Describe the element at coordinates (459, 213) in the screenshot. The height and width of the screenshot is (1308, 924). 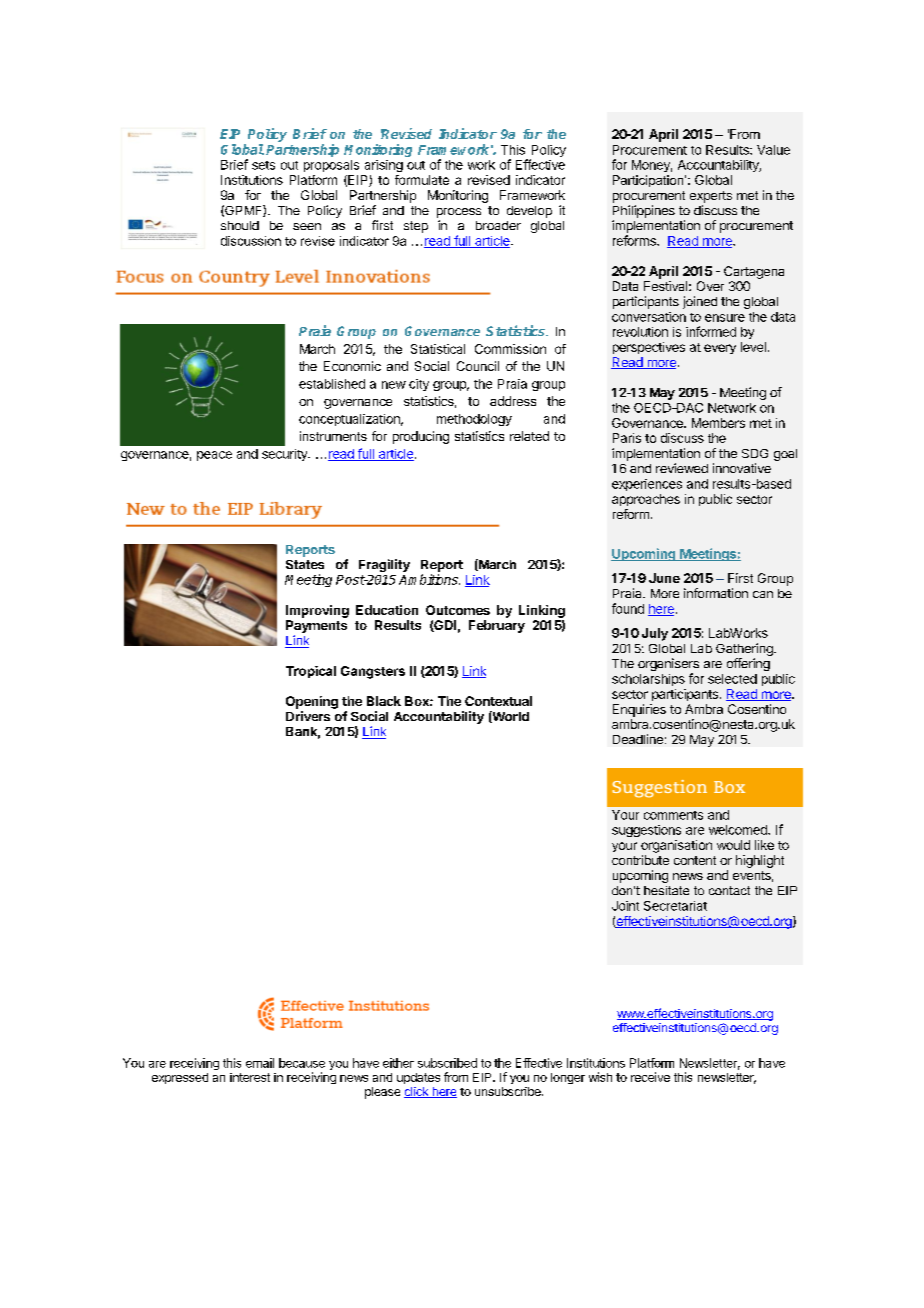
I see `process` at that location.
